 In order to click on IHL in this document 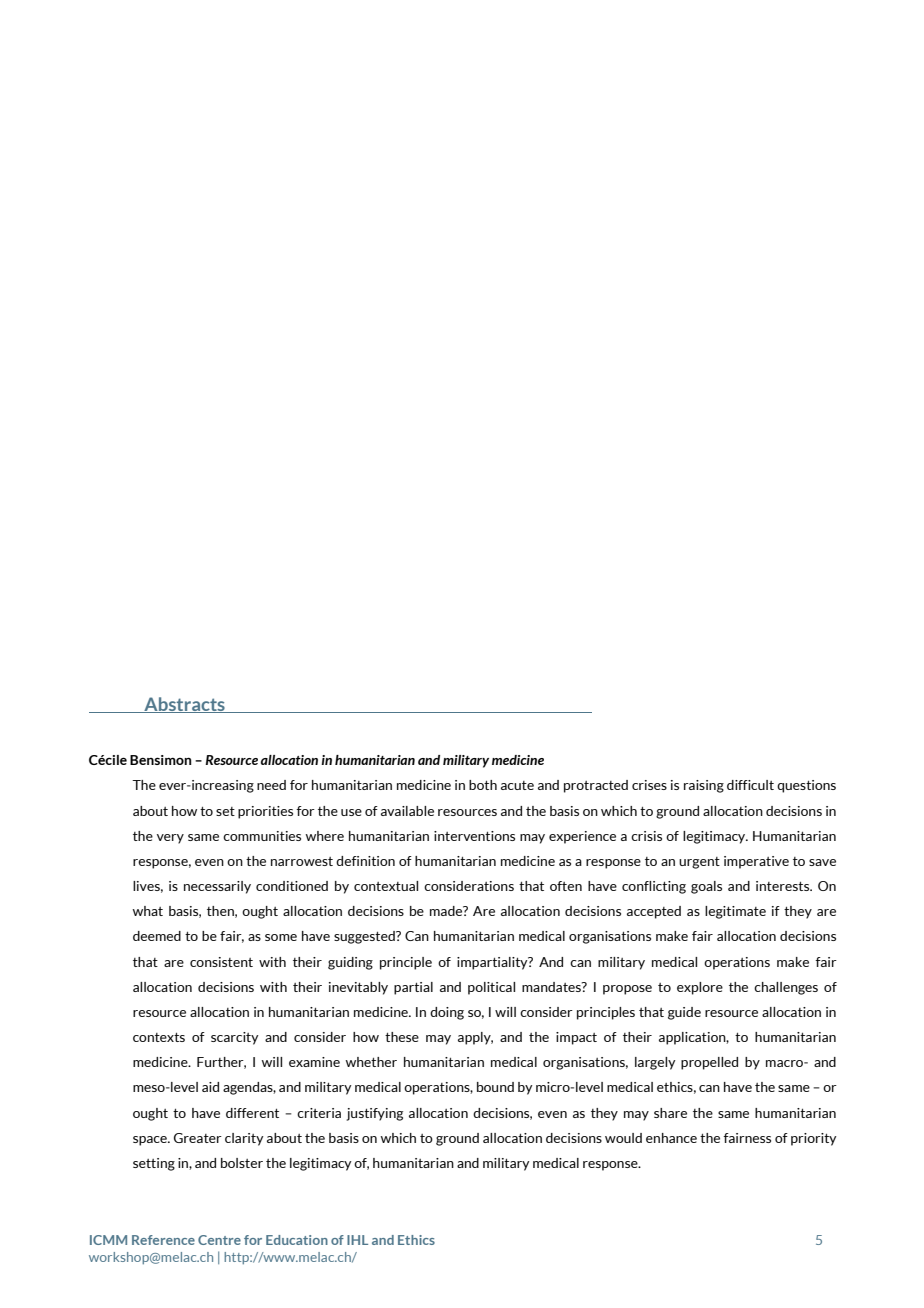, I will do `click(357, 1240)`.
